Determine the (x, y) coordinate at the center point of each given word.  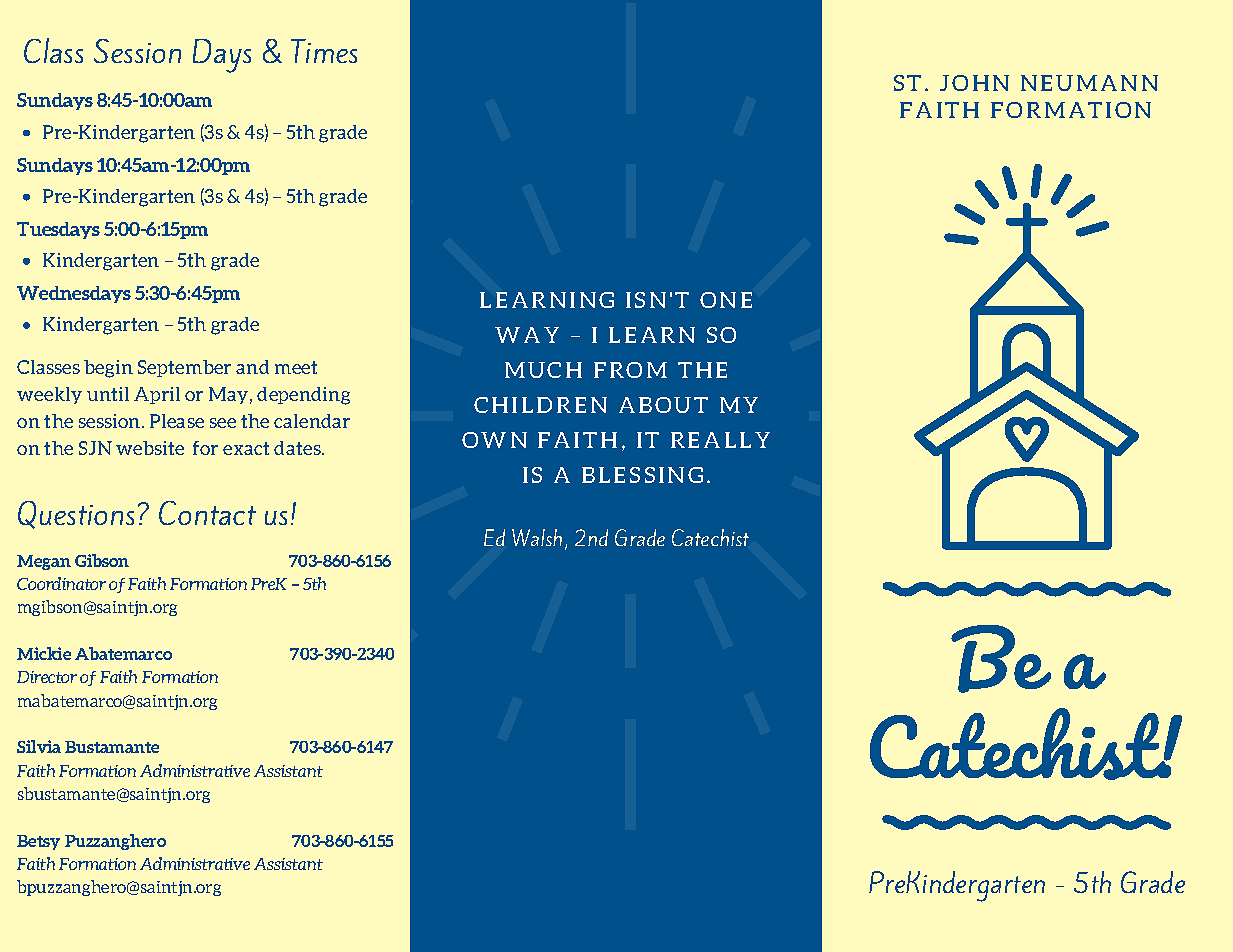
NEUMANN (1089, 83)
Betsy (38, 842)
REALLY (720, 440)
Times (324, 51)
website (150, 448)
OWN (494, 440)
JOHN (974, 83)
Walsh (537, 537)
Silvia (39, 746)
